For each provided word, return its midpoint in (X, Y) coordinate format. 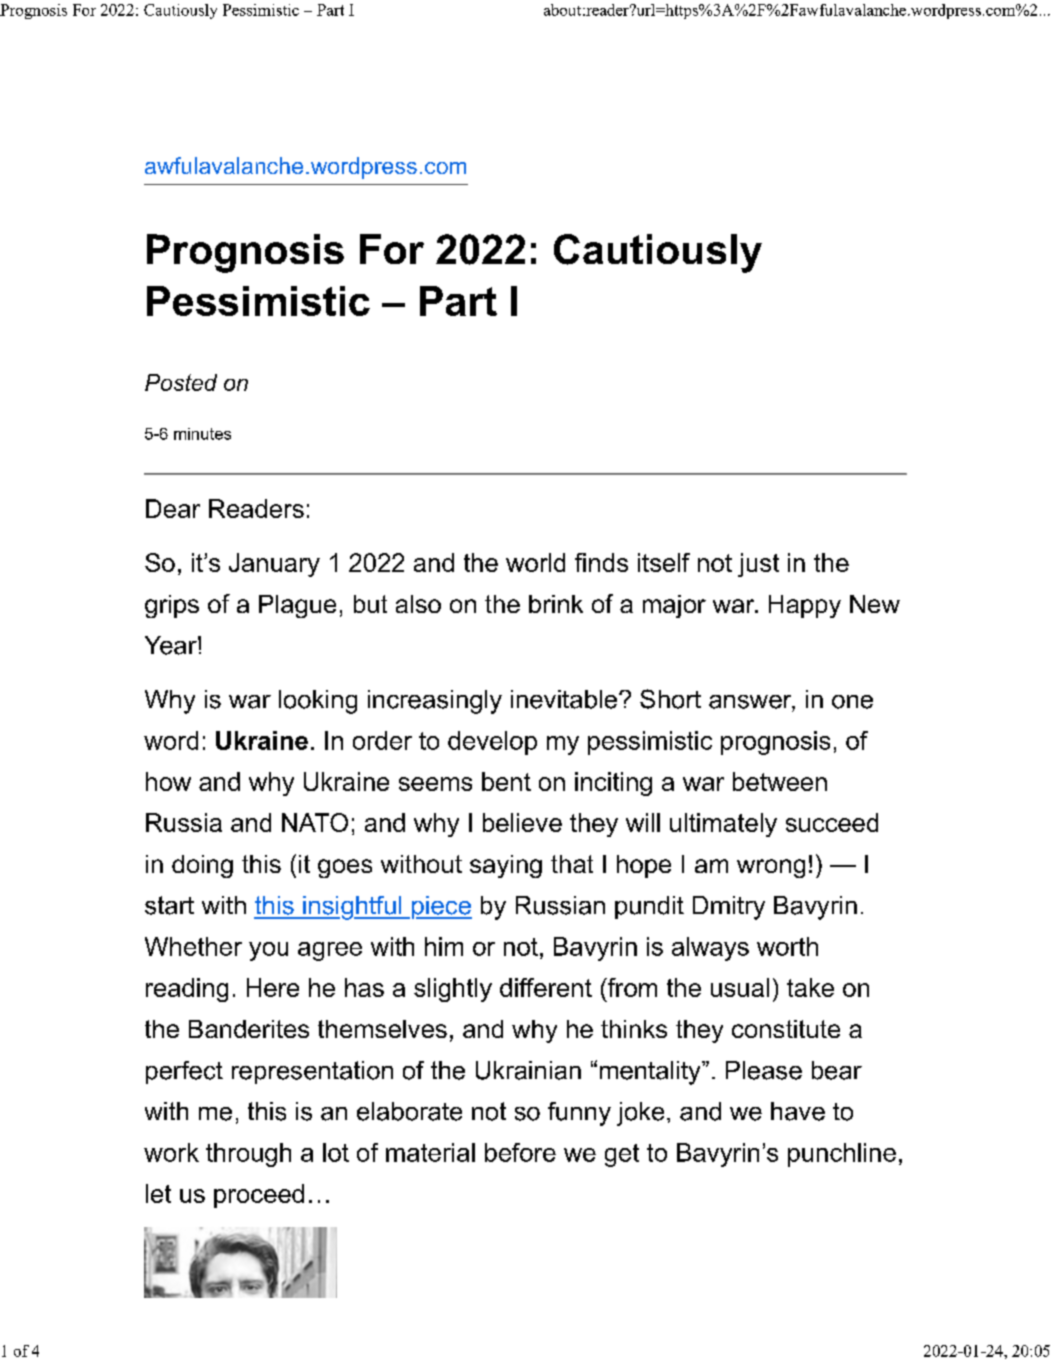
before (520, 1152)
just (758, 565)
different (546, 987)
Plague (297, 606)
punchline (842, 1155)
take (810, 987)
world (535, 562)
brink (556, 604)
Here (273, 987)
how (168, 781)
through (248, 1155)
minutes (202, 434)
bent (506, 781)
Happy (805, 606)
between (780, 781)
